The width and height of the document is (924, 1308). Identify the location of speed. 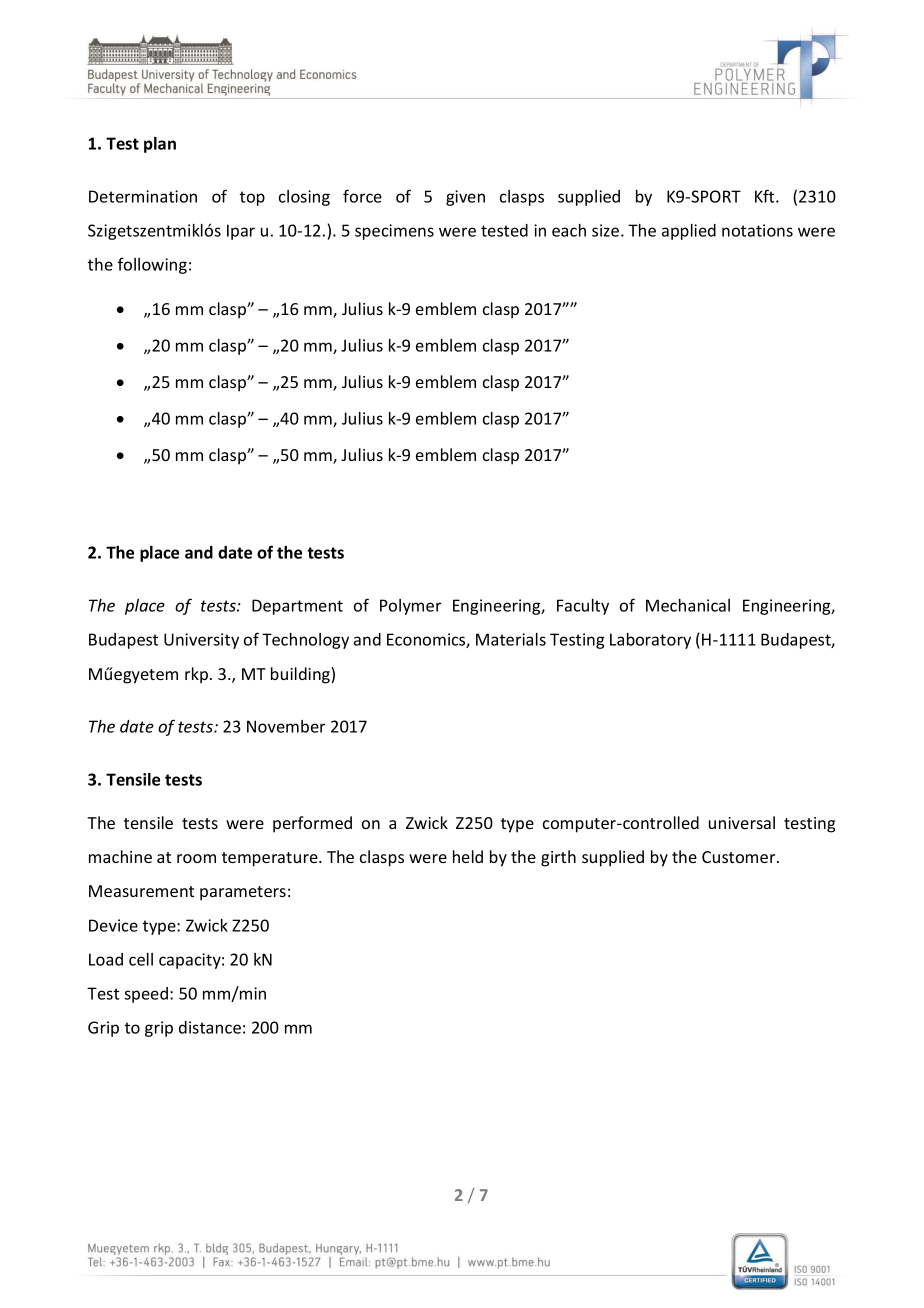
(146, 995).
